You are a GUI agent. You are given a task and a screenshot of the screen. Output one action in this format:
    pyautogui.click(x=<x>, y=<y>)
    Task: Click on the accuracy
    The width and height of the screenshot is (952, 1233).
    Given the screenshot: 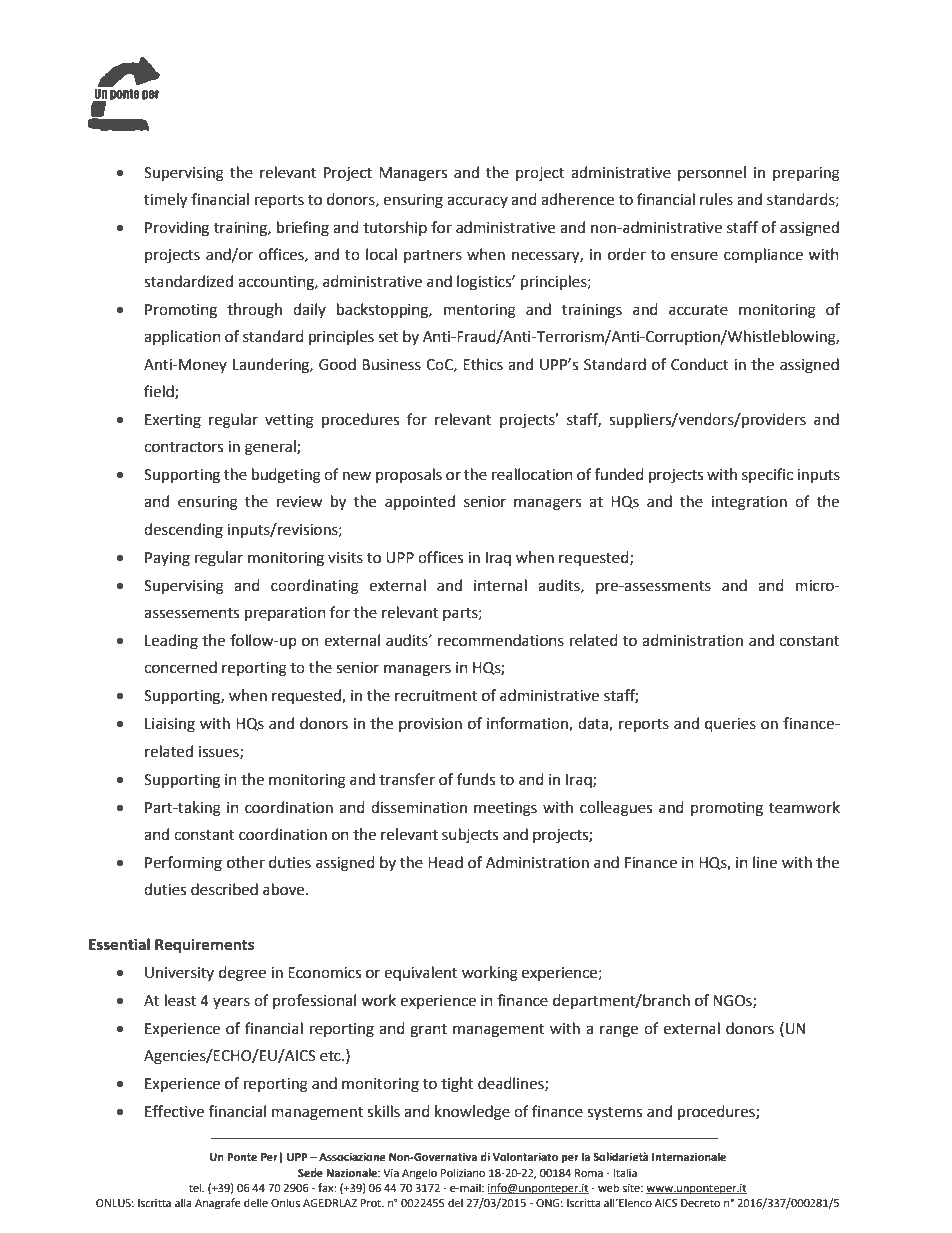 What is the action you would take?
    pyautogui.click(x=477, y=202)
